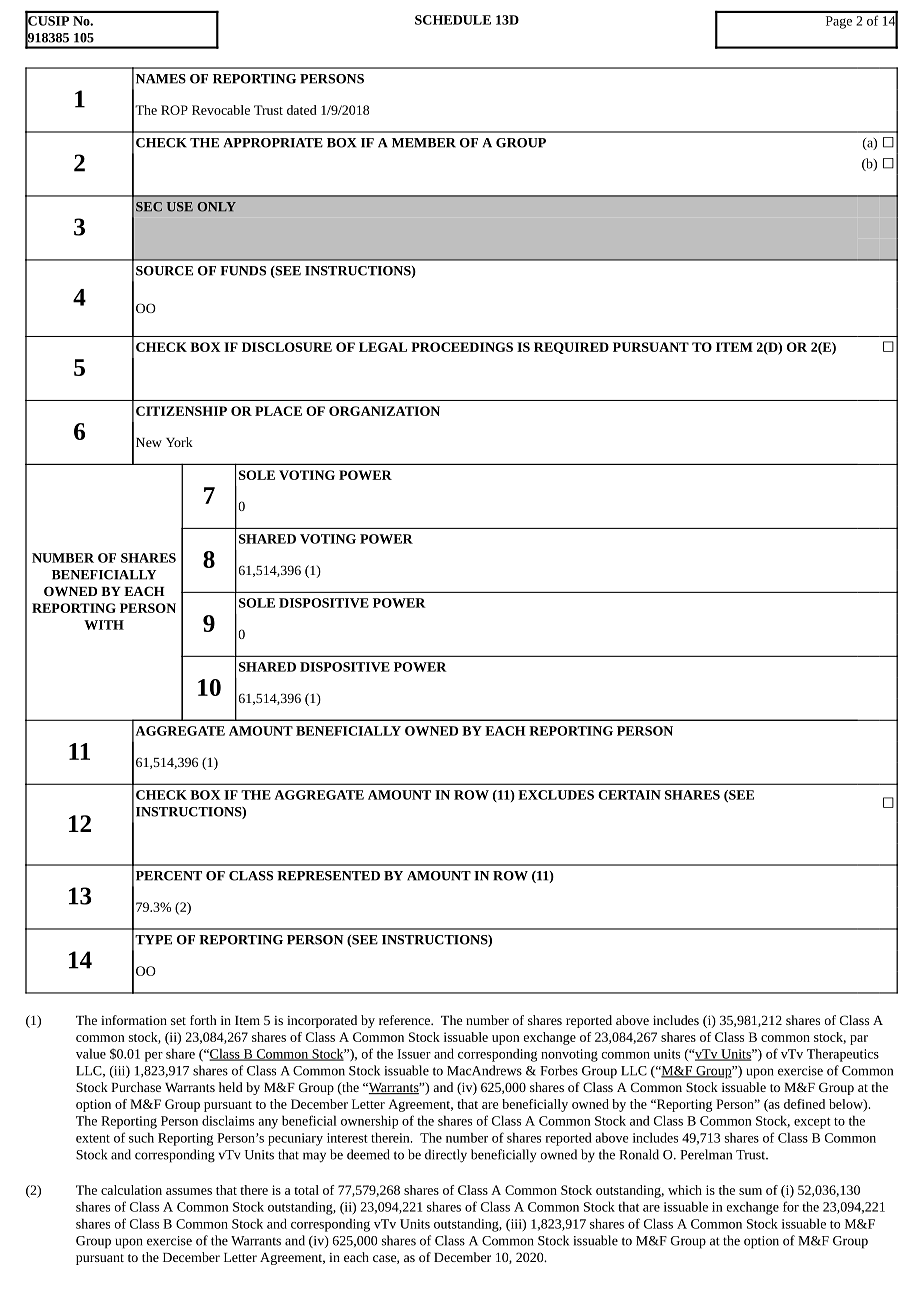  I want to click on REPRESENTED, so click(328, 876).
